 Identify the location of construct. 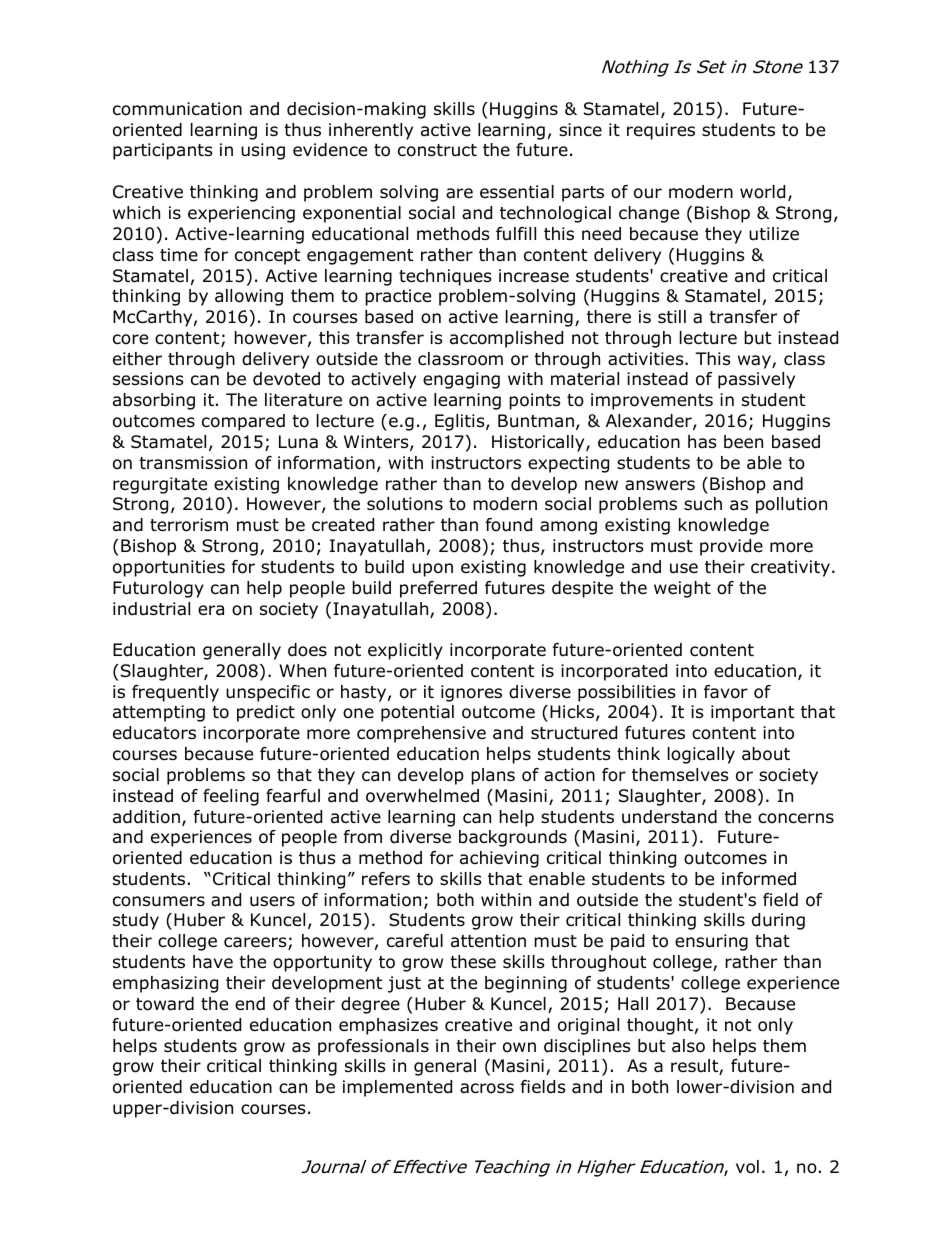
(437, 150).
